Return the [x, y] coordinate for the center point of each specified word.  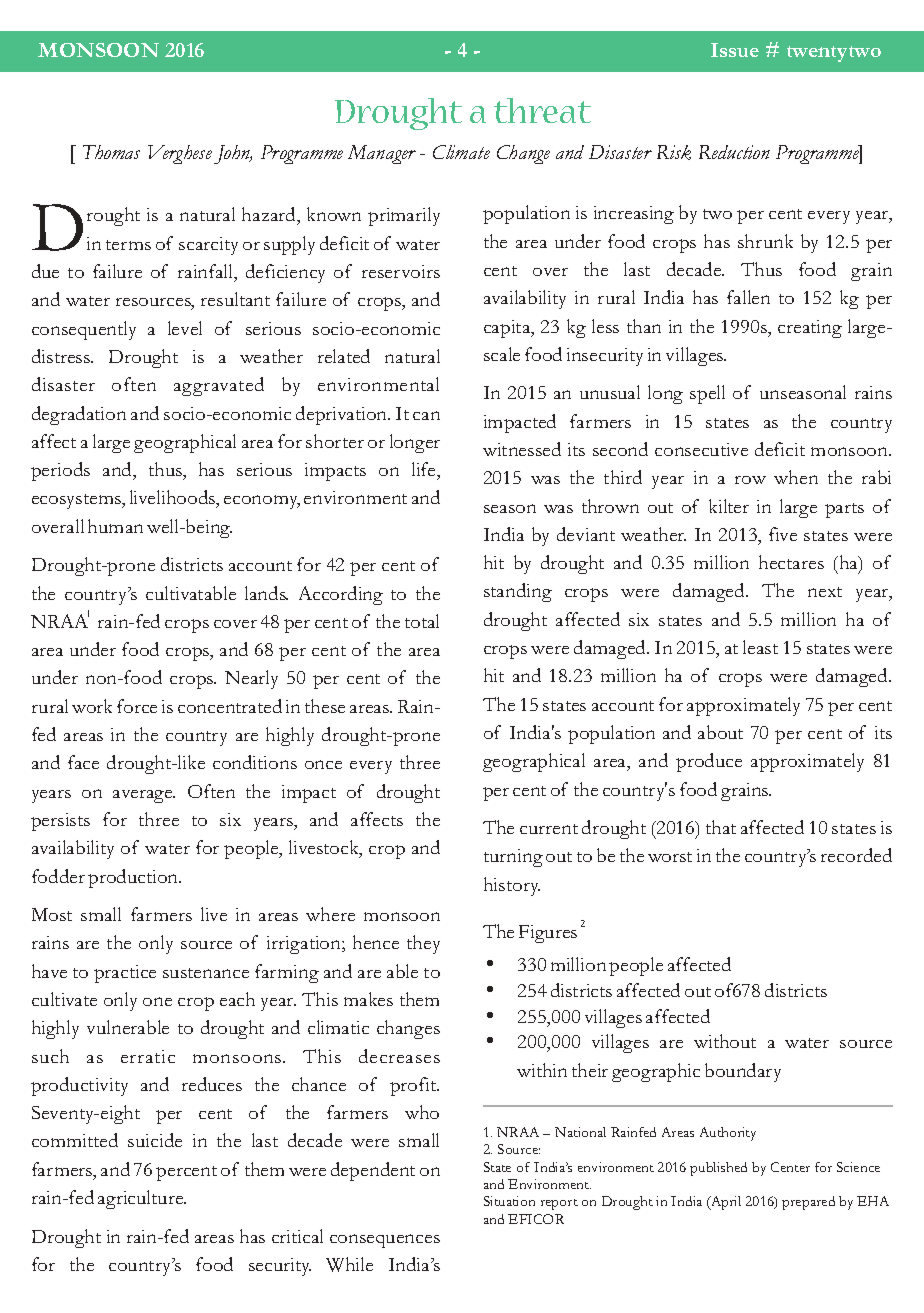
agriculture [142, 1199]
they [423, 944]
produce [709, 762]
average [144, 796]
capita [508, 329]
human [115, 526]
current [549, 829]
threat [542, 110]
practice [125, 974]
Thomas [111, 152]
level [185, 328]
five [783, 534]
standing [518, 592]
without [725, 1041]
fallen [748, 297]
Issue [735, 50]
